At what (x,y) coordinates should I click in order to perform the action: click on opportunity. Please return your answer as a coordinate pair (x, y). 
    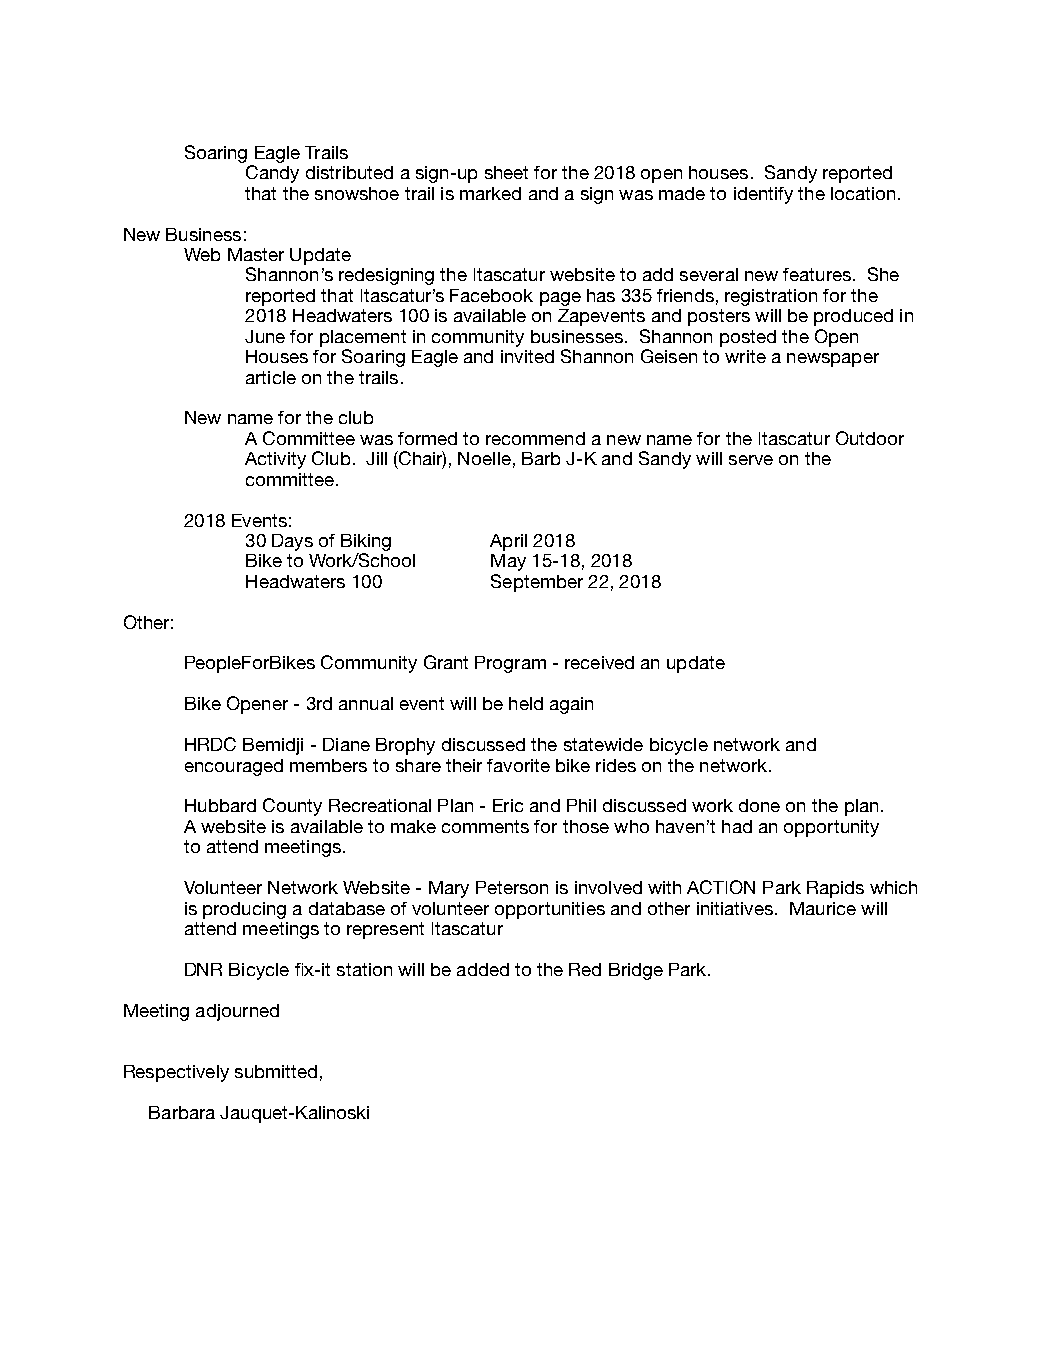
    Looking at the image, I should click on (831, 828).
